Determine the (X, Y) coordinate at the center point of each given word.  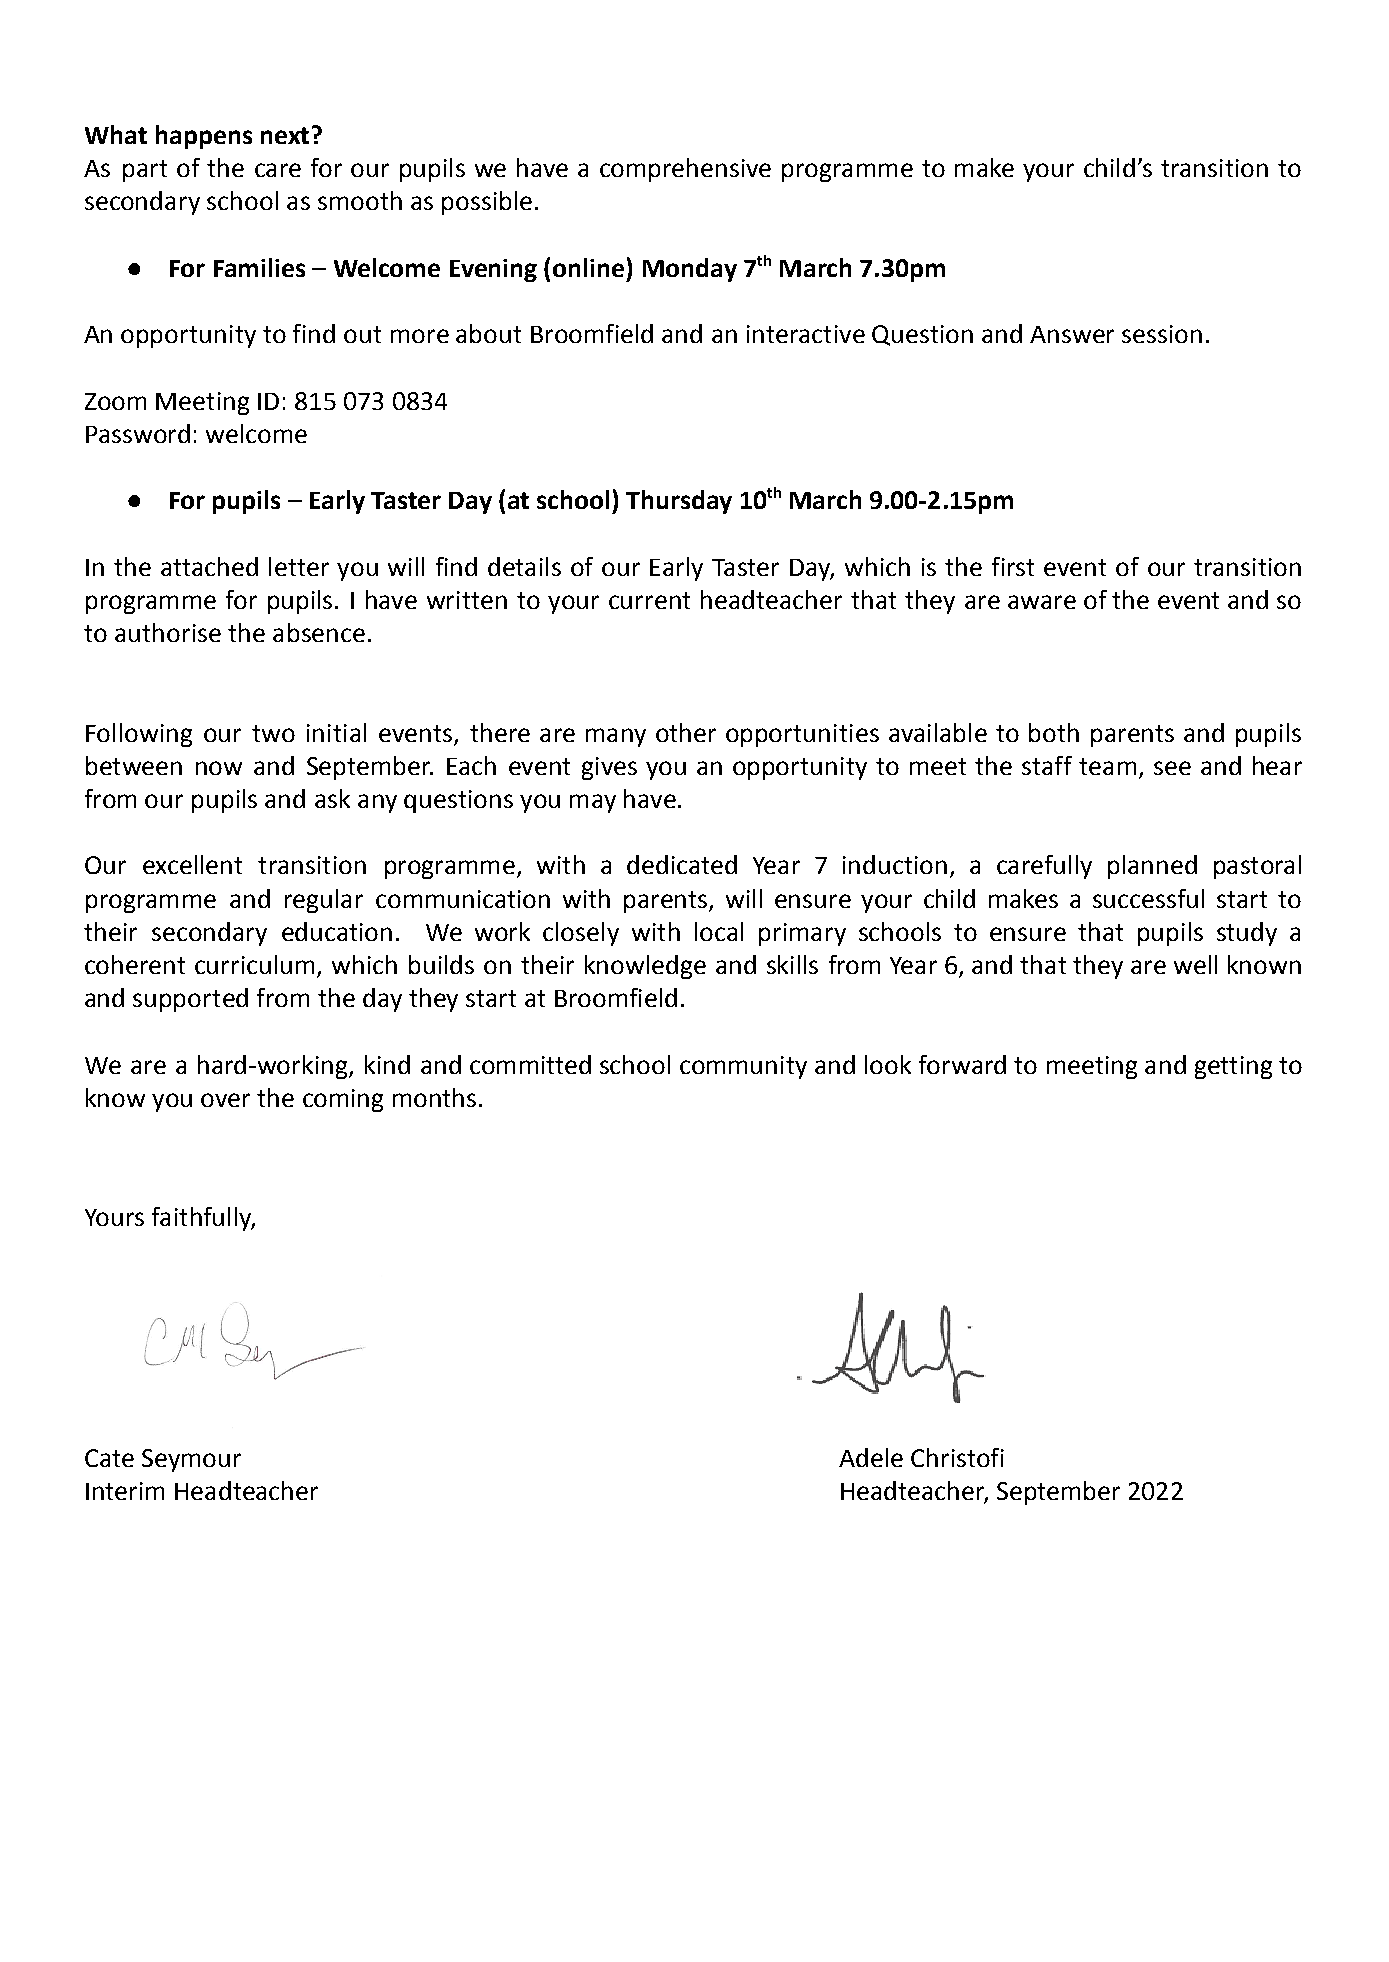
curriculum (254, 964)
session (1162, 334)
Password (138, 433)
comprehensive (685, 170)
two (273, 733)
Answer (1072, 334)
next (285, 135)
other (686, 732)
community (743, 1067)
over (225, 1100)
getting (1233, 1067)
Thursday (679, 502)
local (719, 931)
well (1195, 964)
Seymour (191, 1460)
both (1054, 732)
